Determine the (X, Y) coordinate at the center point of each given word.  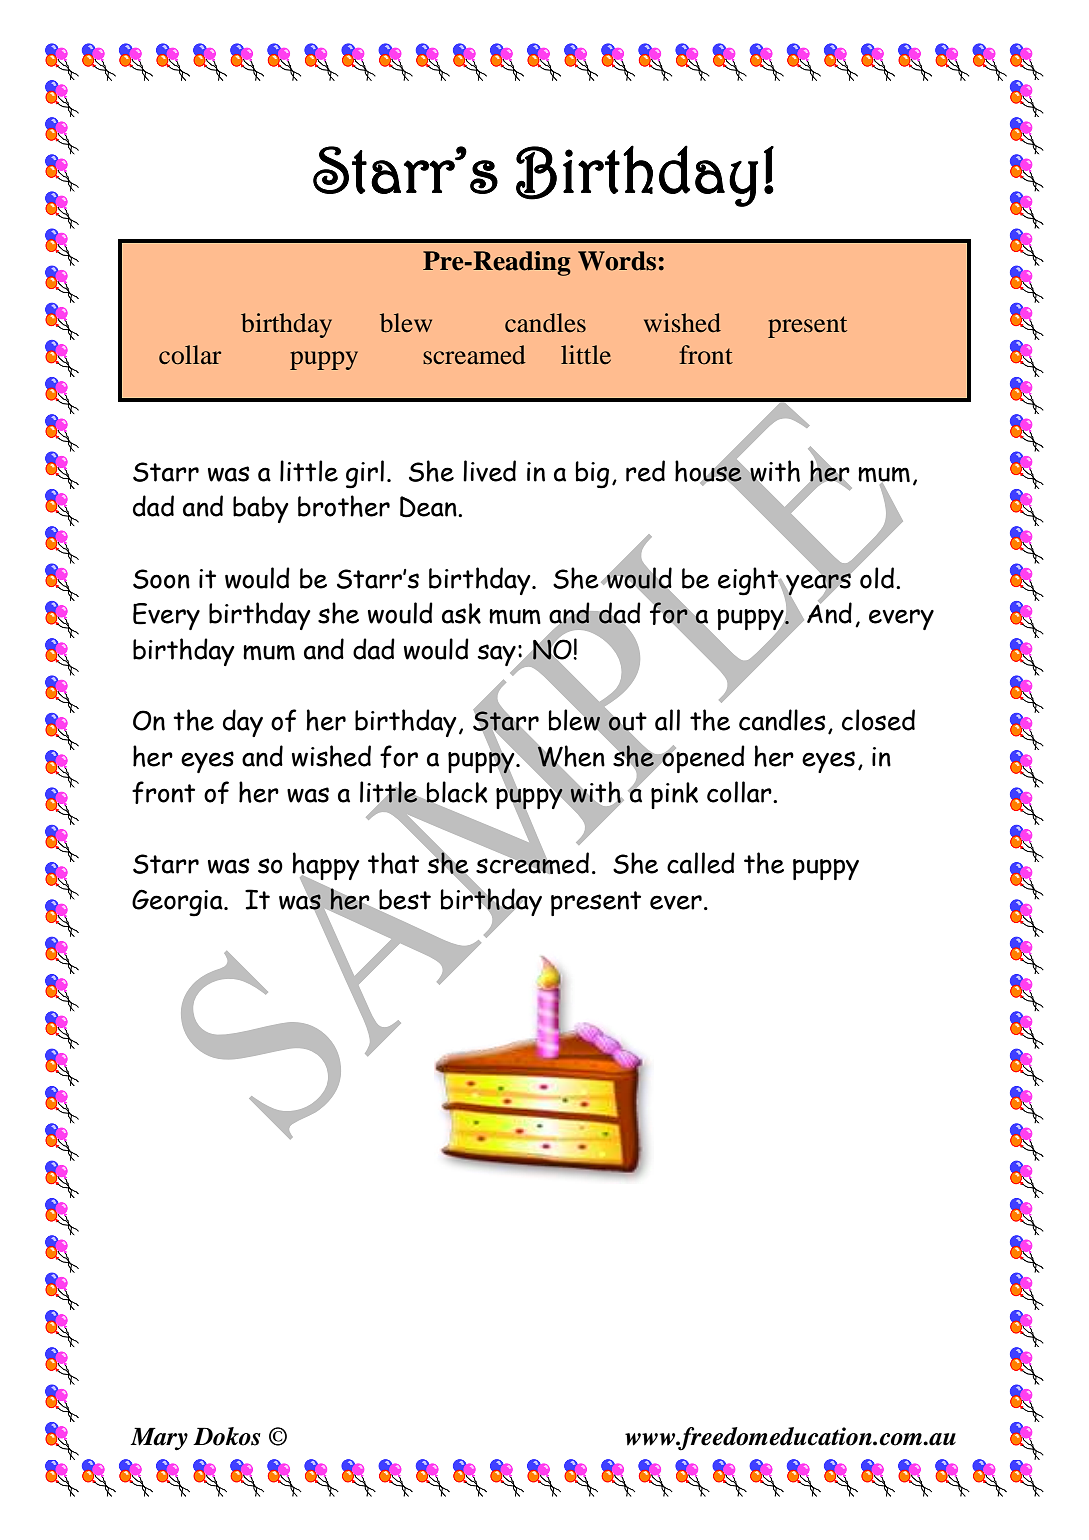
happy (326, 867)
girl (365, 474)
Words (617, 261)
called (701, 863)
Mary (159, 1439)
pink (674, 795)
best (404, 900)
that (393, 863)
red (645, 471)
